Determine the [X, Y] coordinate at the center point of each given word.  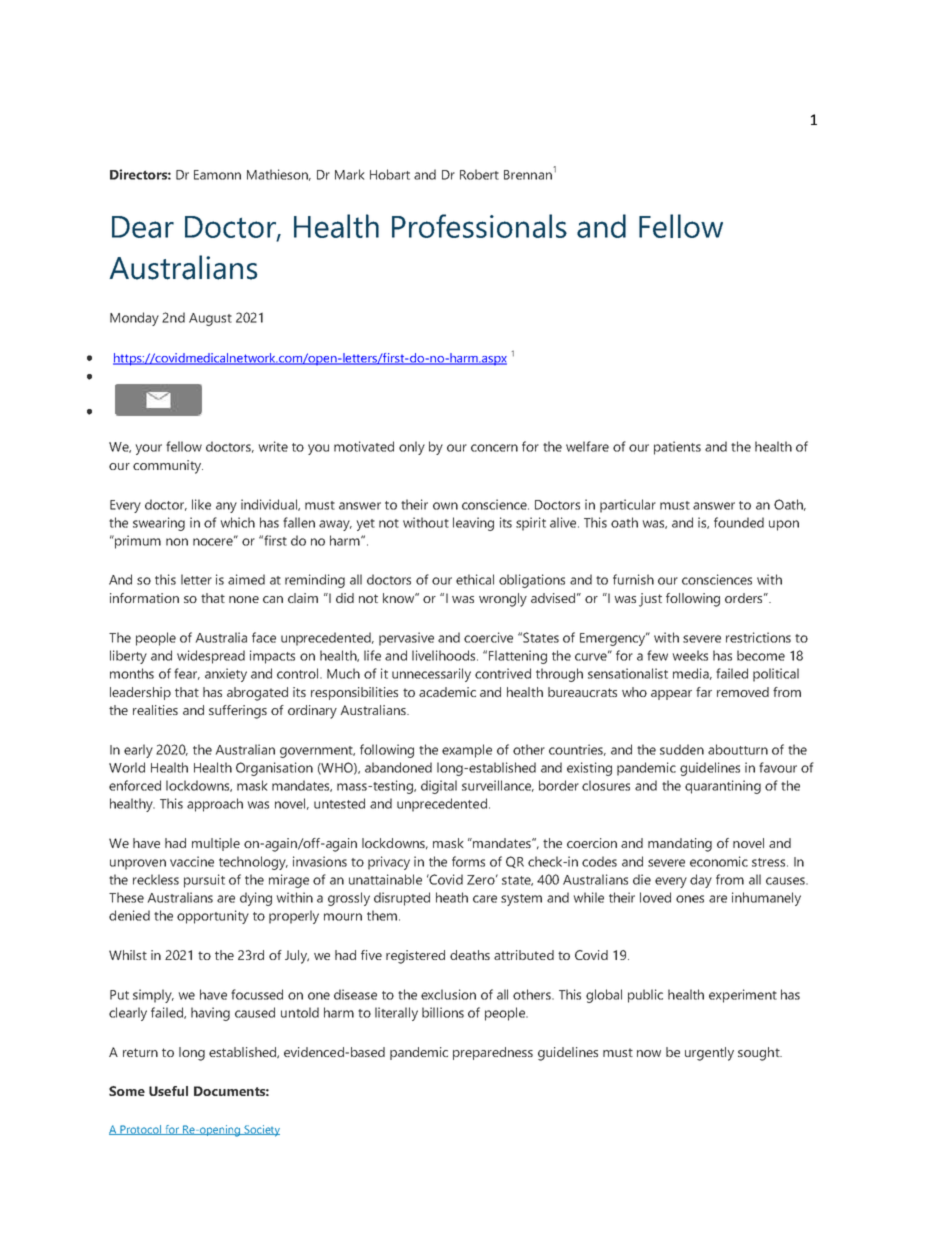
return [140, 1052]
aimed [246, 579]
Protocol [141, 1130]
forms [468, 861]
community [168, 467]
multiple [216, 844]
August [210, 319]
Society [261, 1131]
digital [439, 787]
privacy [389, 863]
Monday [134, 319]
